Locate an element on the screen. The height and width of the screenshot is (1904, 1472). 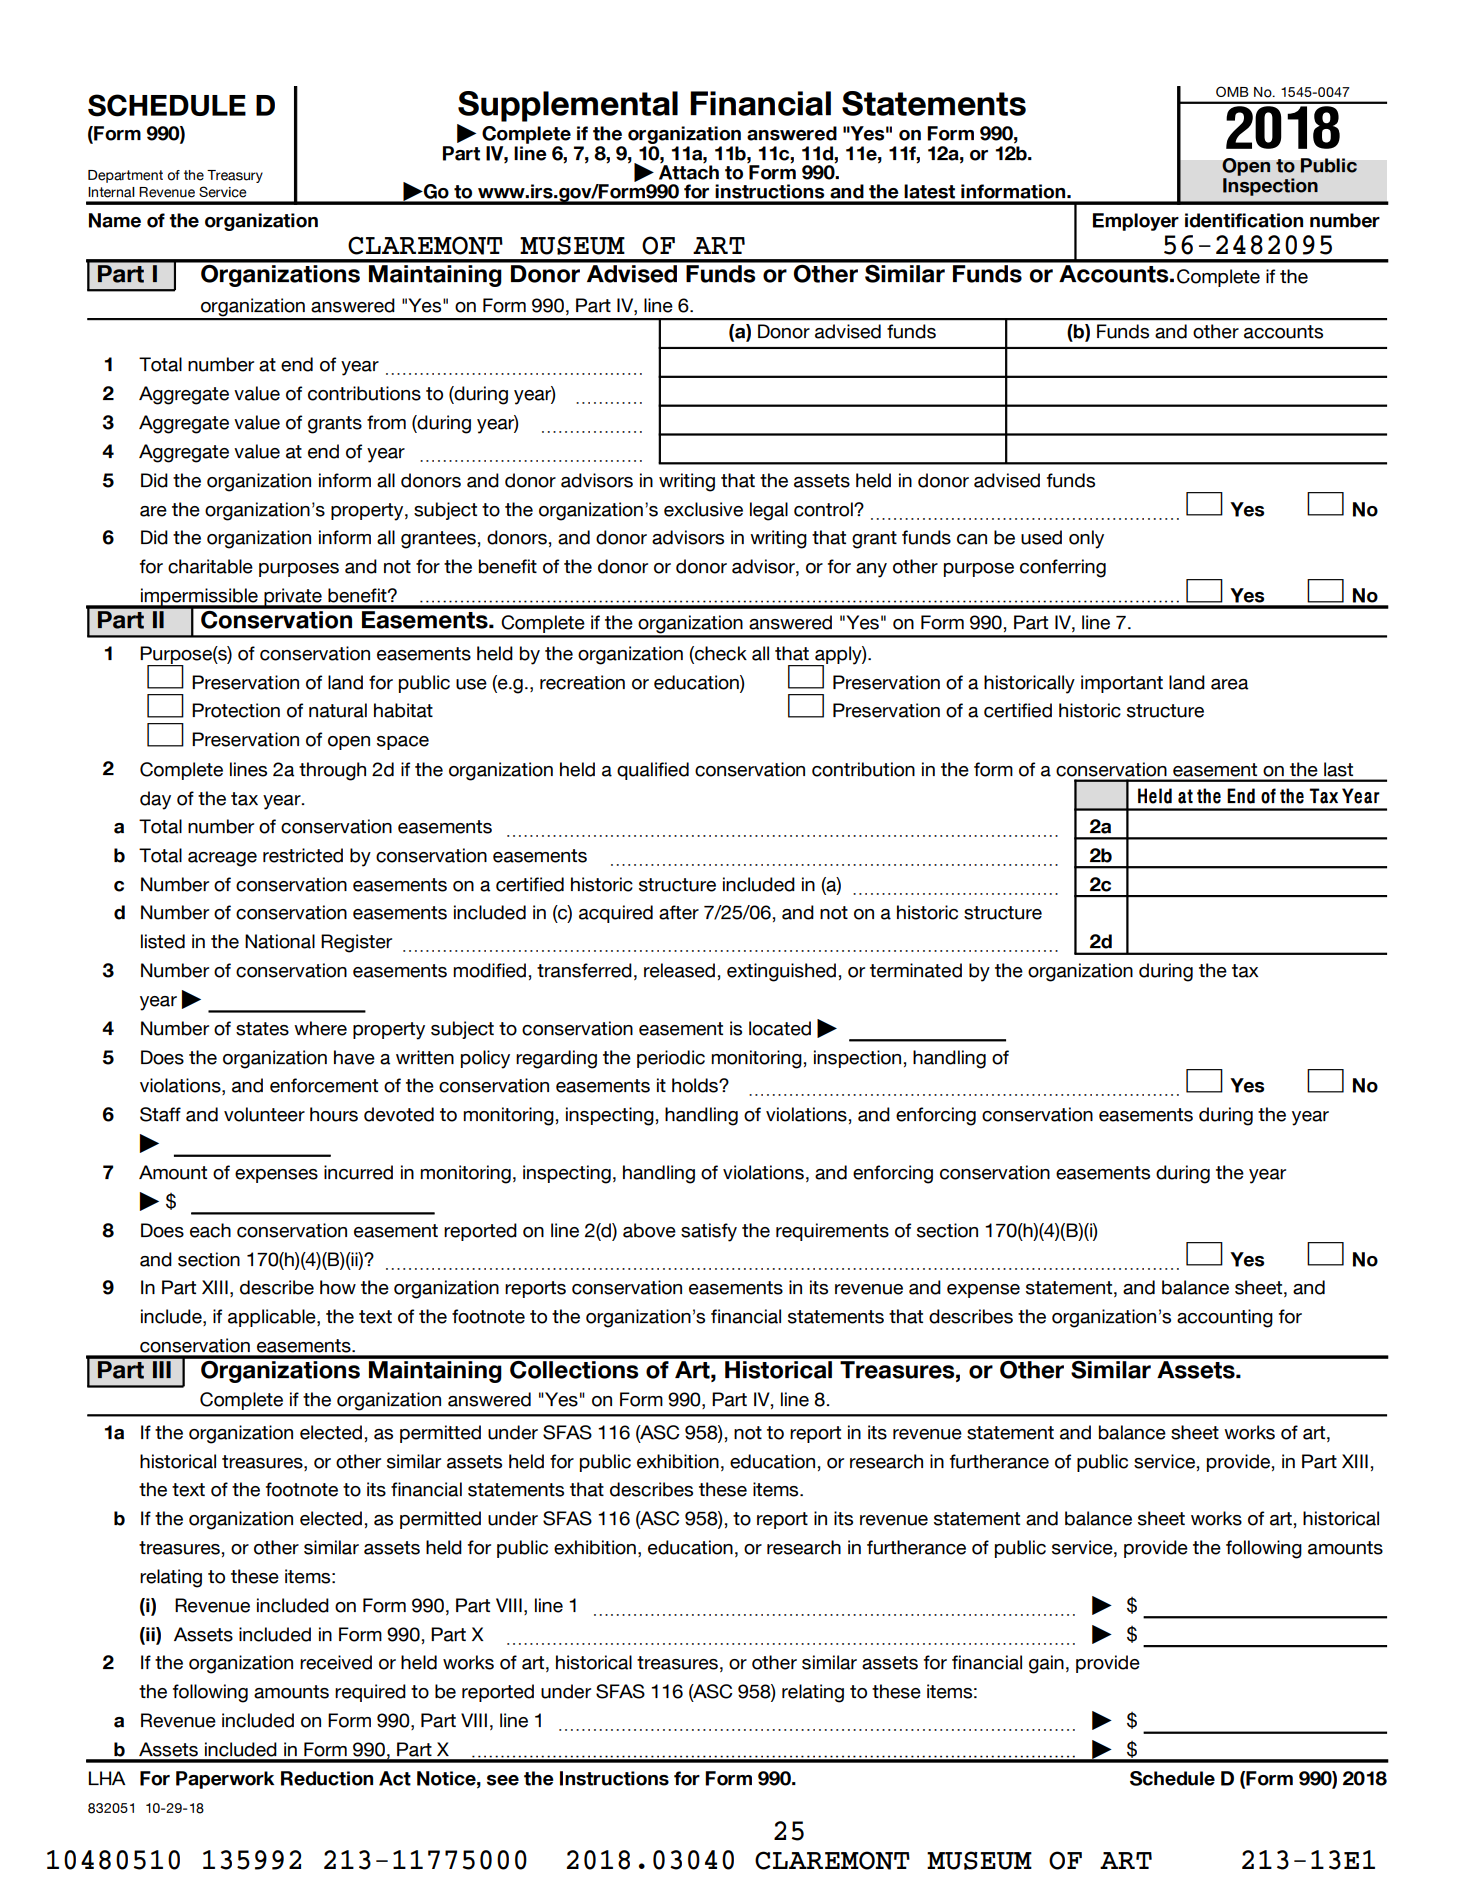
charitable is located at coordinates (210, 566).
